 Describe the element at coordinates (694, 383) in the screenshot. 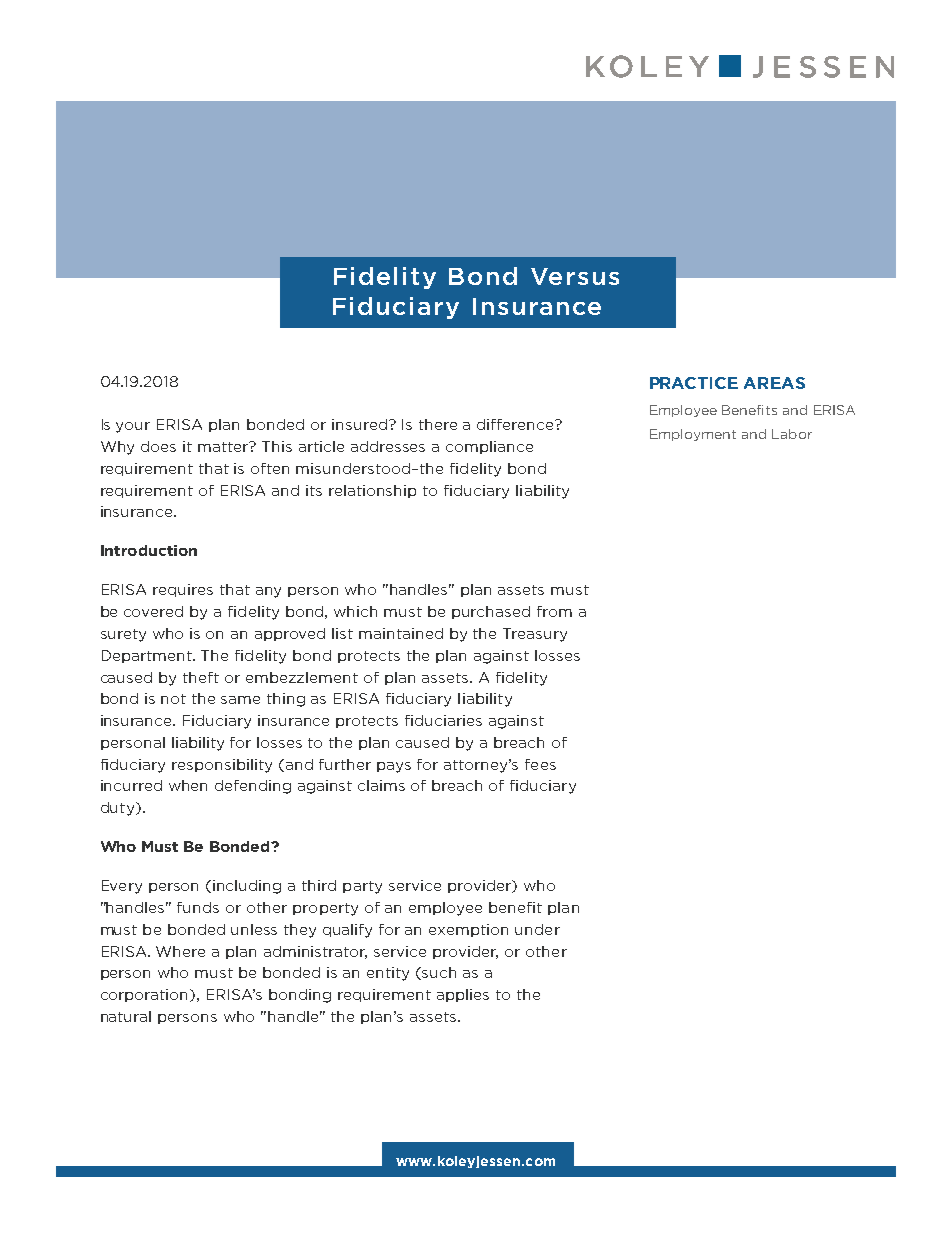

I see `PRACTICE` at that location.
